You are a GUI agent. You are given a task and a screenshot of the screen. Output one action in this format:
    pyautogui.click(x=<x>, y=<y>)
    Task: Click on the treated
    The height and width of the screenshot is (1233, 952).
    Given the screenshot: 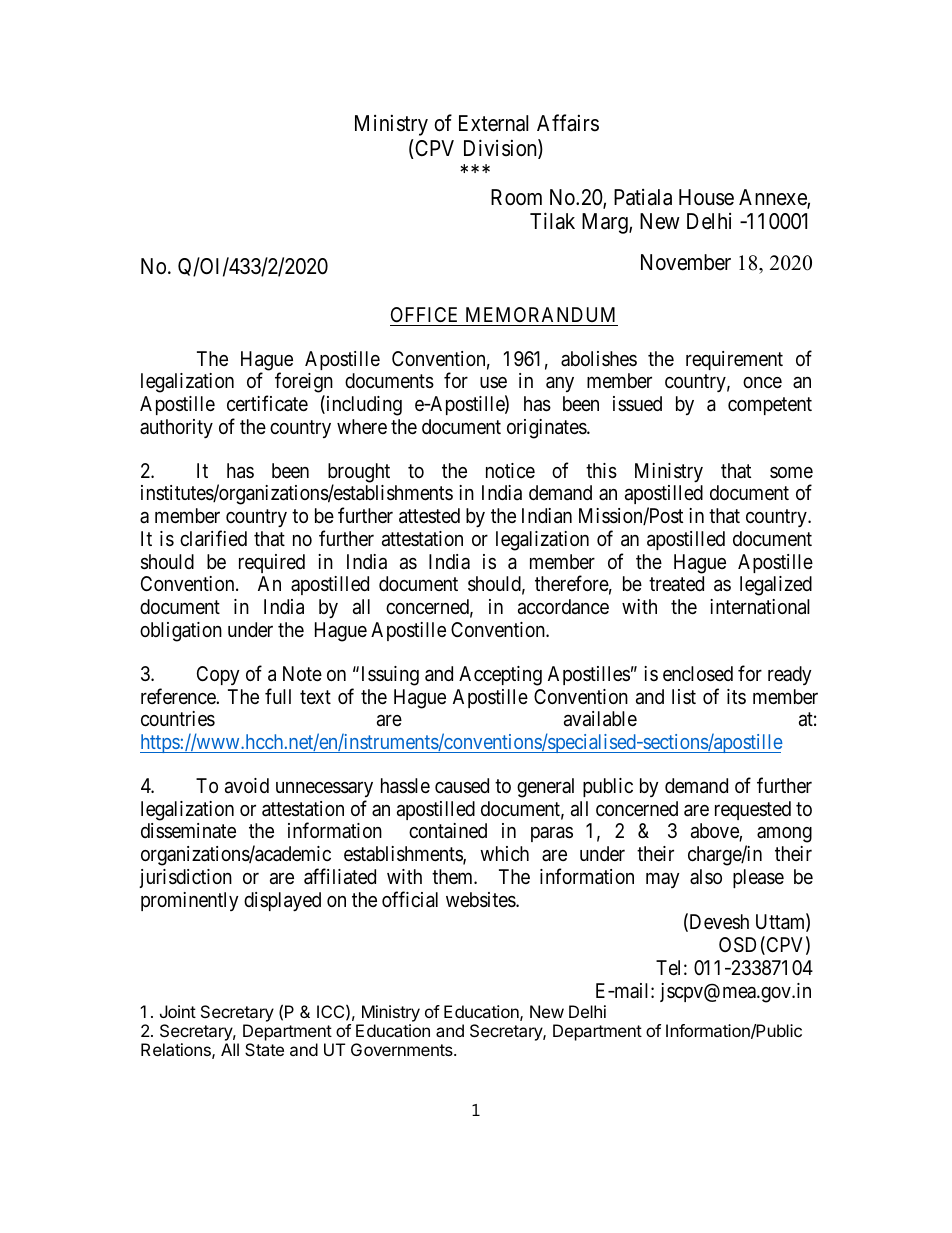 What is the action you would take?
    pyautogui.click(x=676, y=583)
